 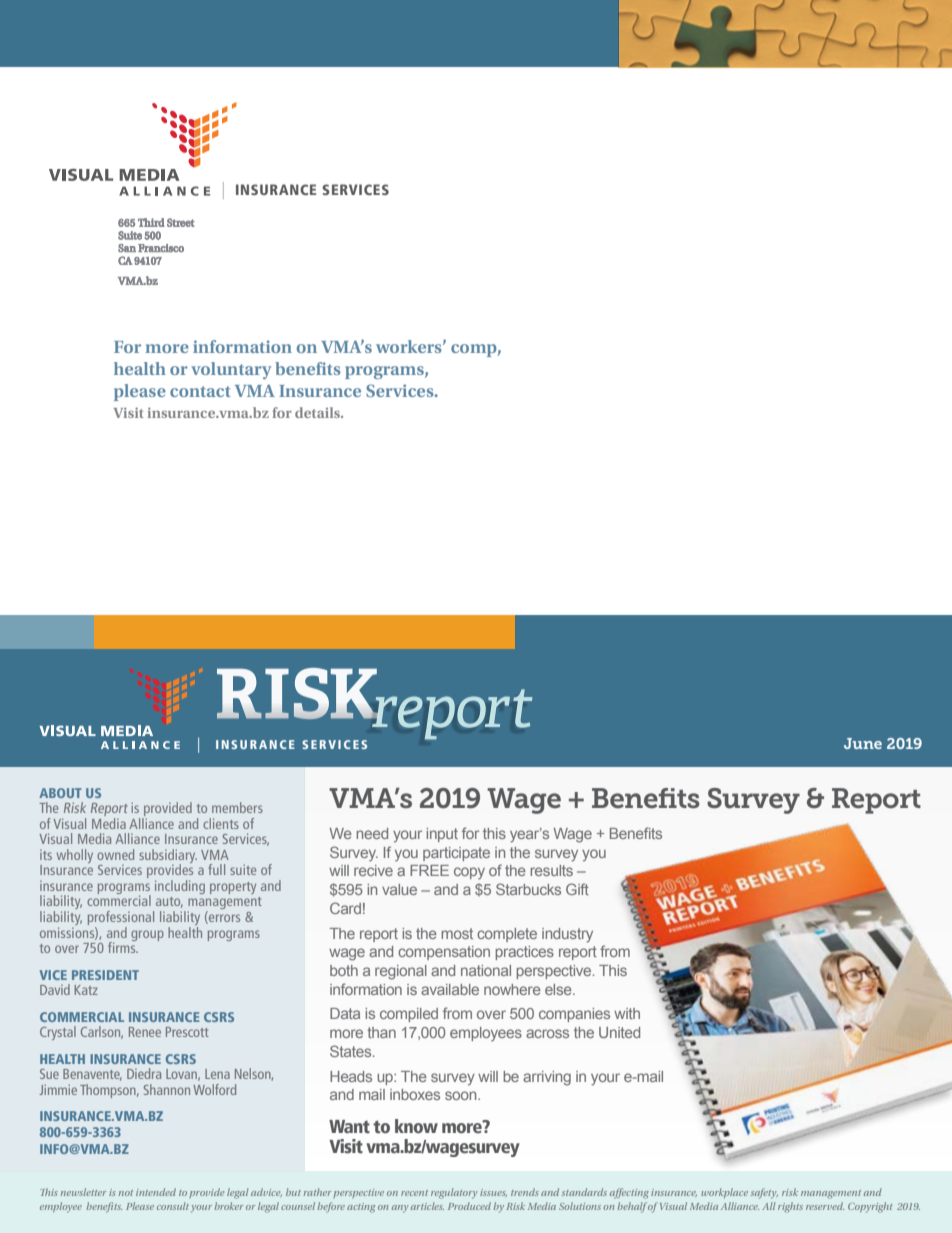 I want to click on group, so click(x=147, y=935).
